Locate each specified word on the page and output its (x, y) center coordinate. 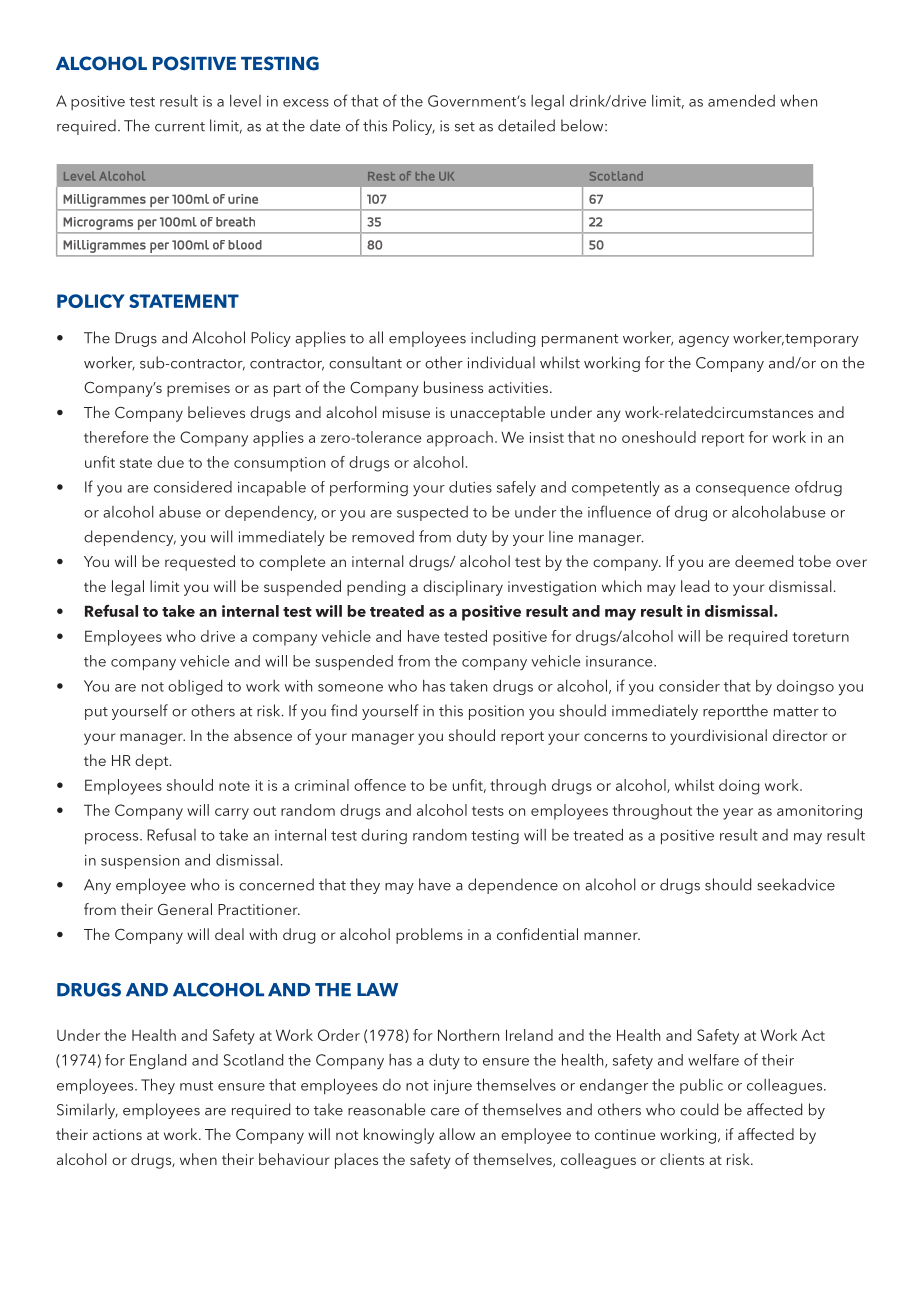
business (453, 387)
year (738, 814)
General (185, 909)
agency (704, 341)
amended (741, 100)
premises (198, 389)
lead (695, 586)
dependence (513, 886)
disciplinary (463, 588)
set (465, 127)
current (180, 127)
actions (117, 1134)
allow (457, 1134)
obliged (195, 687)
